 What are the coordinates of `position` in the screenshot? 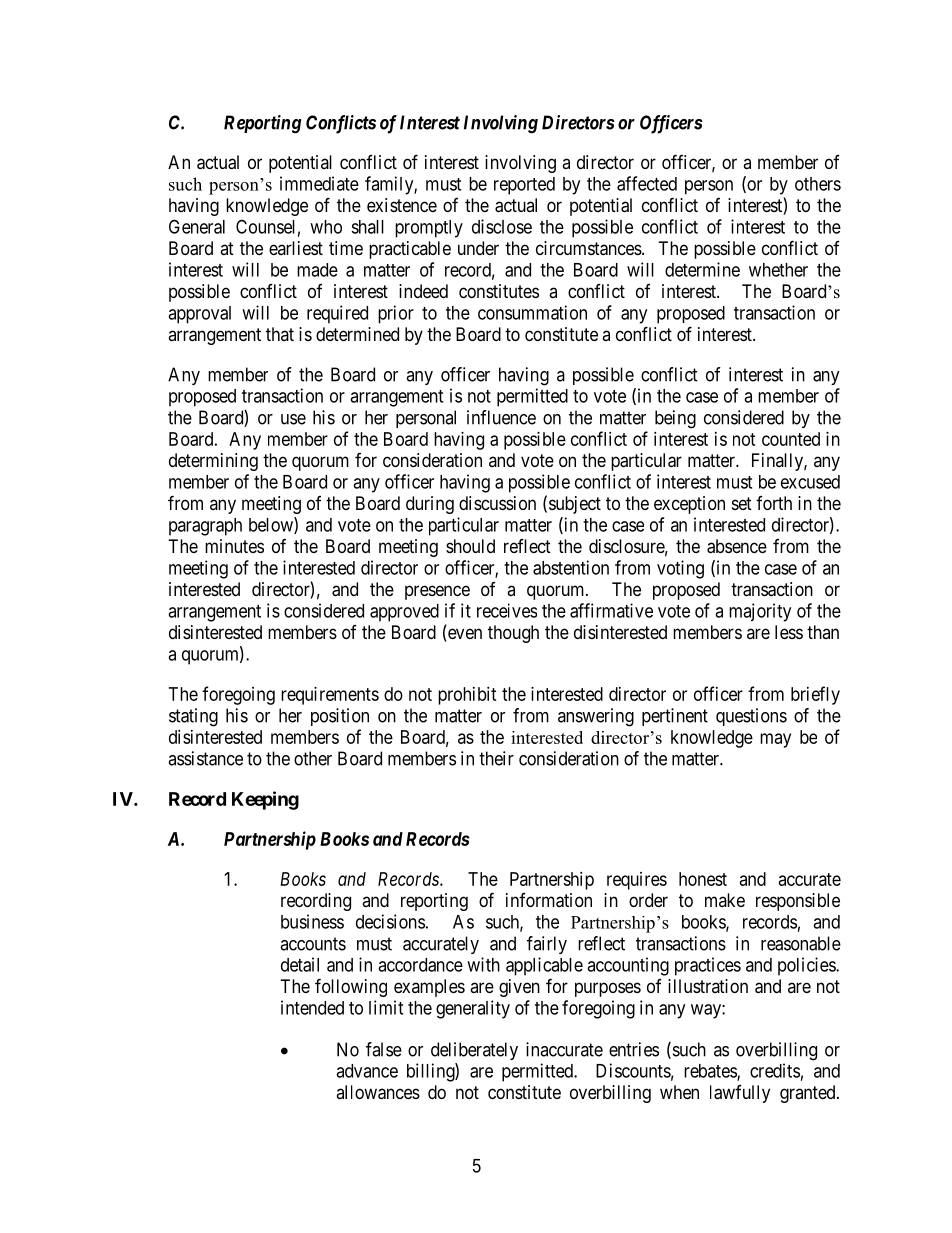 It's located at (340, 717).
